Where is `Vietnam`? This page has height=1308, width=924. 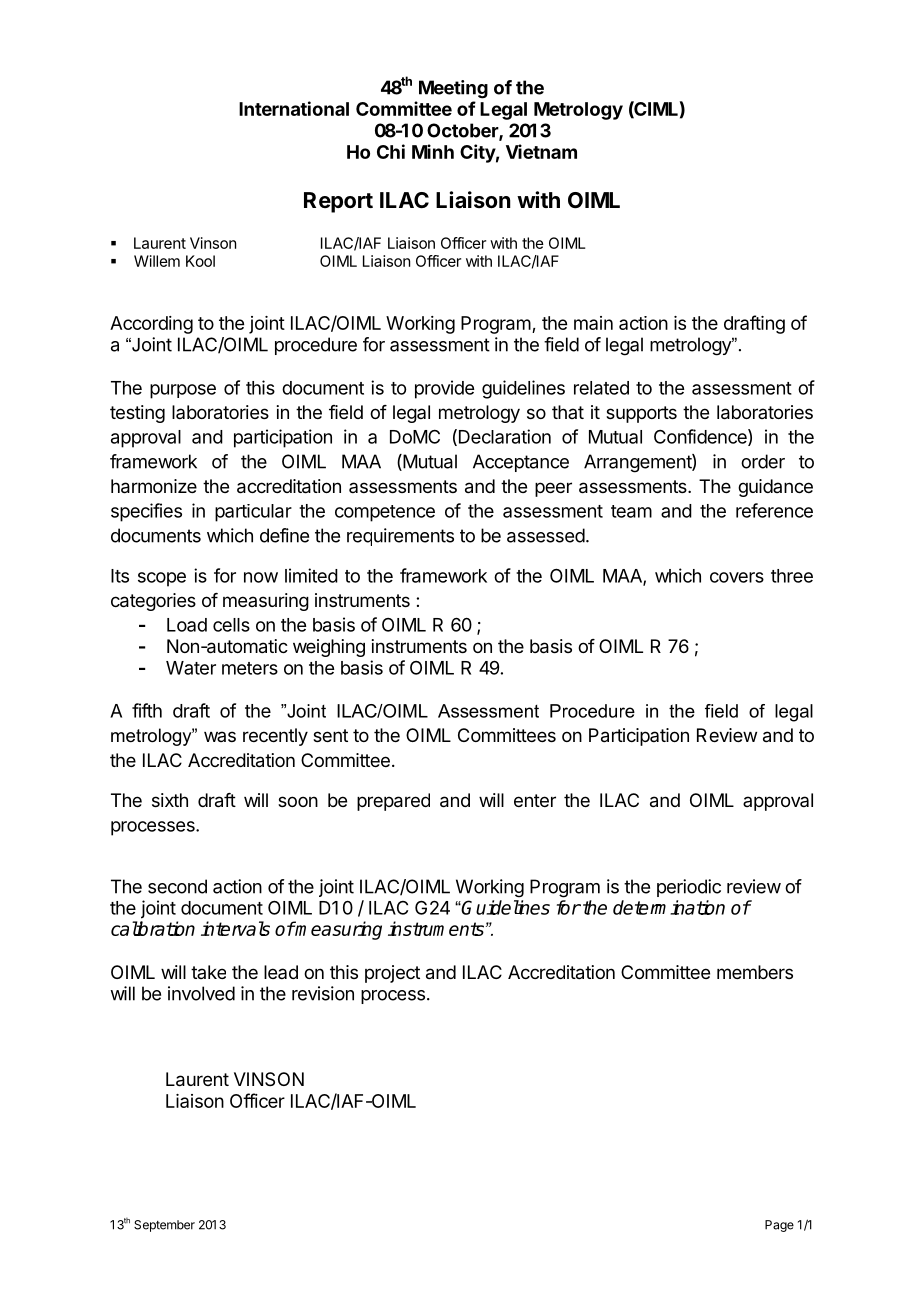
Vietnam is located at coordinates (541, 151).
